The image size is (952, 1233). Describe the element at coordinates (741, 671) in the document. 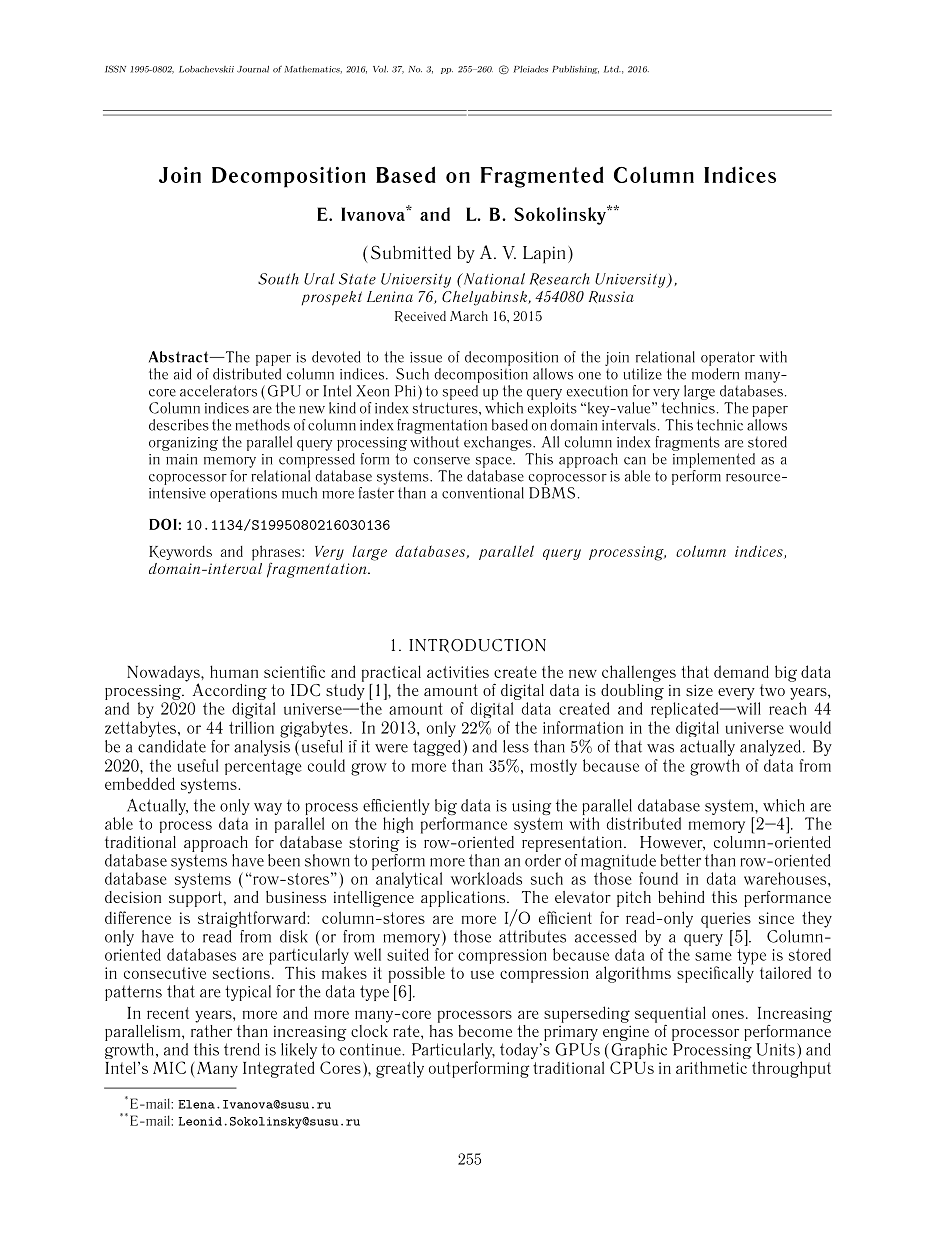

I see `demand` at that location.
